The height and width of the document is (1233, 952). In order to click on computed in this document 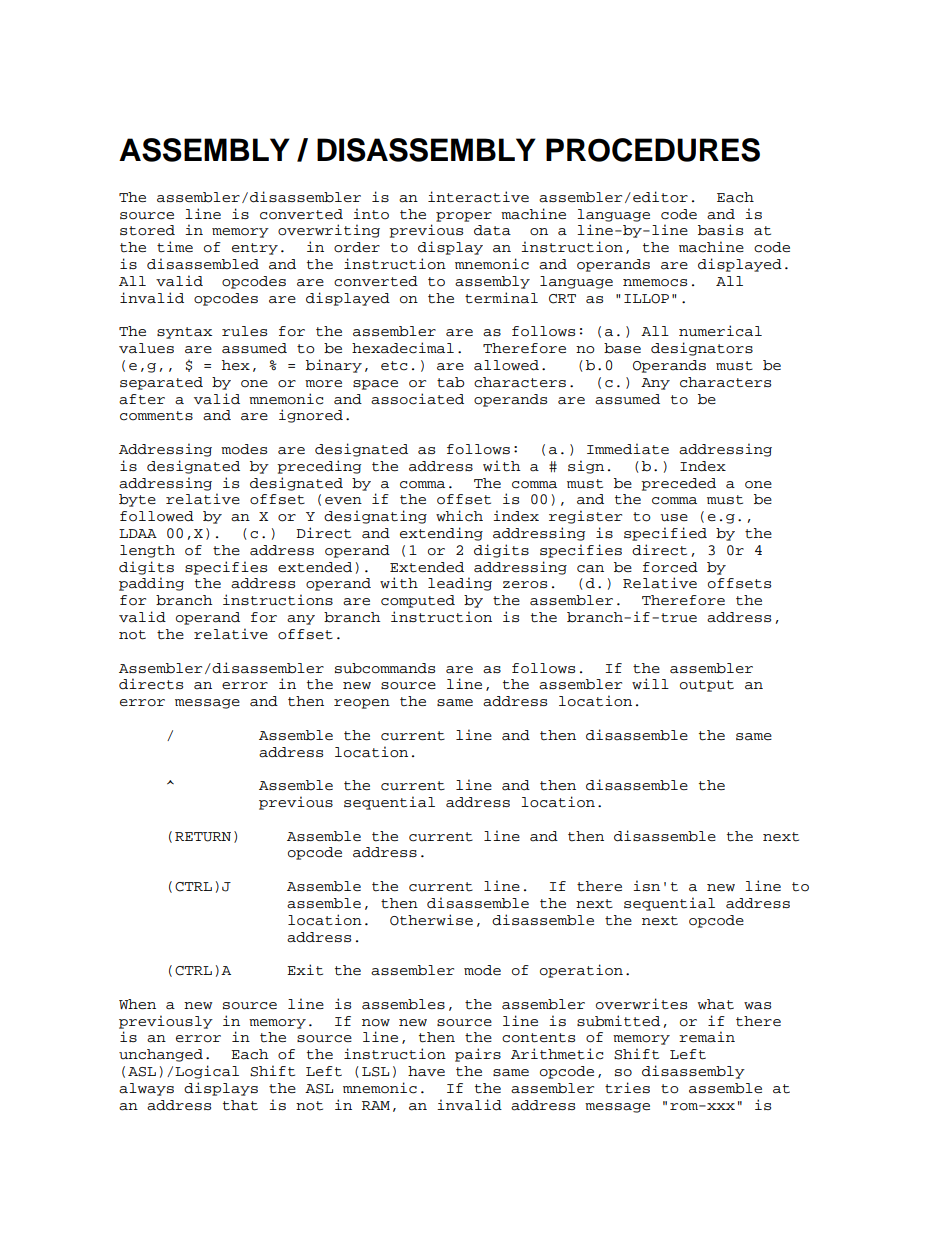, I will do `click(418, 601)`.
